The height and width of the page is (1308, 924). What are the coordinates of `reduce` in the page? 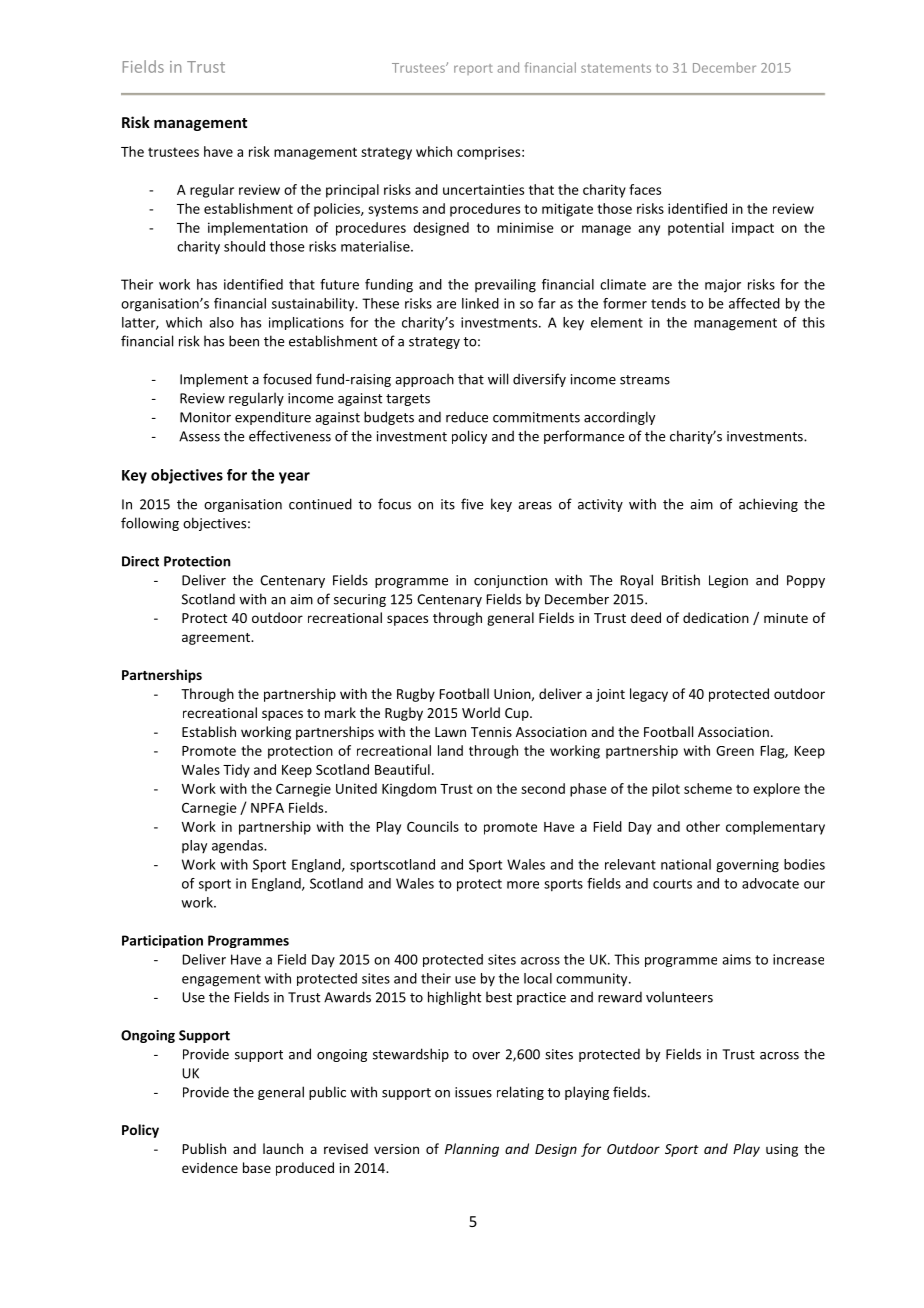 It's located at (467, 417).
